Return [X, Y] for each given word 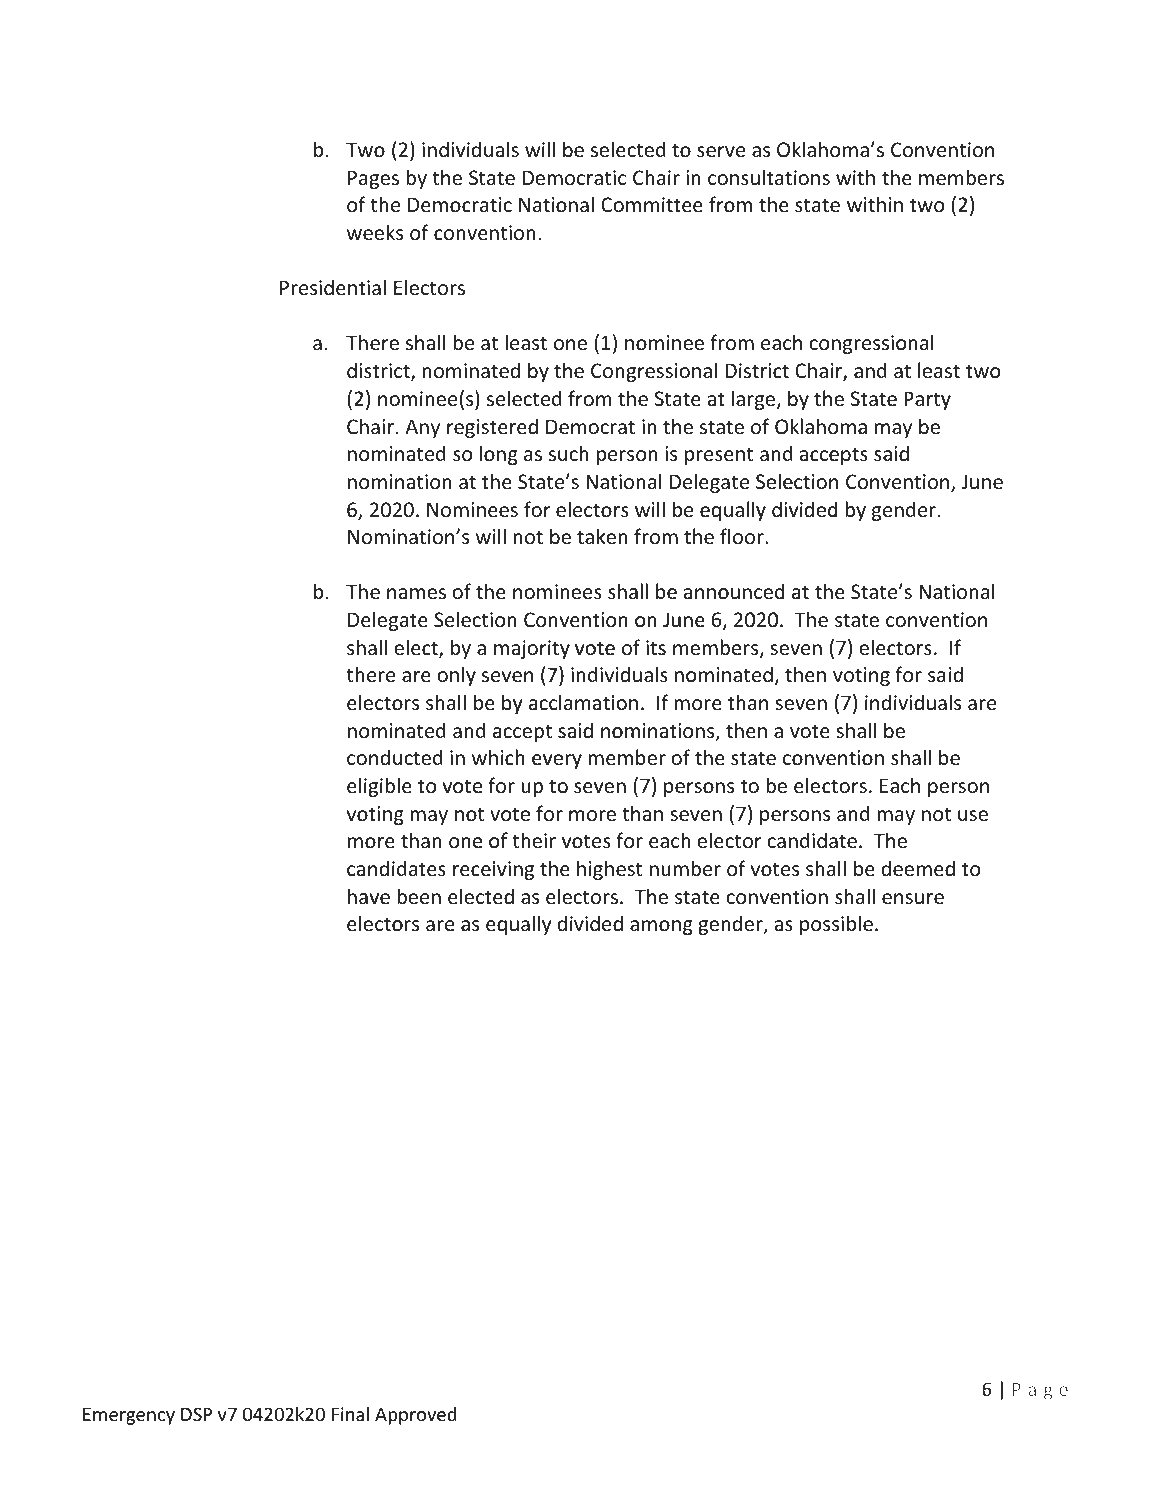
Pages [373, 179]
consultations [769, 177]
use [973, 816]
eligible [379, 787]
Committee [652, 205]
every [557, 761]
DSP [196, 1414]
